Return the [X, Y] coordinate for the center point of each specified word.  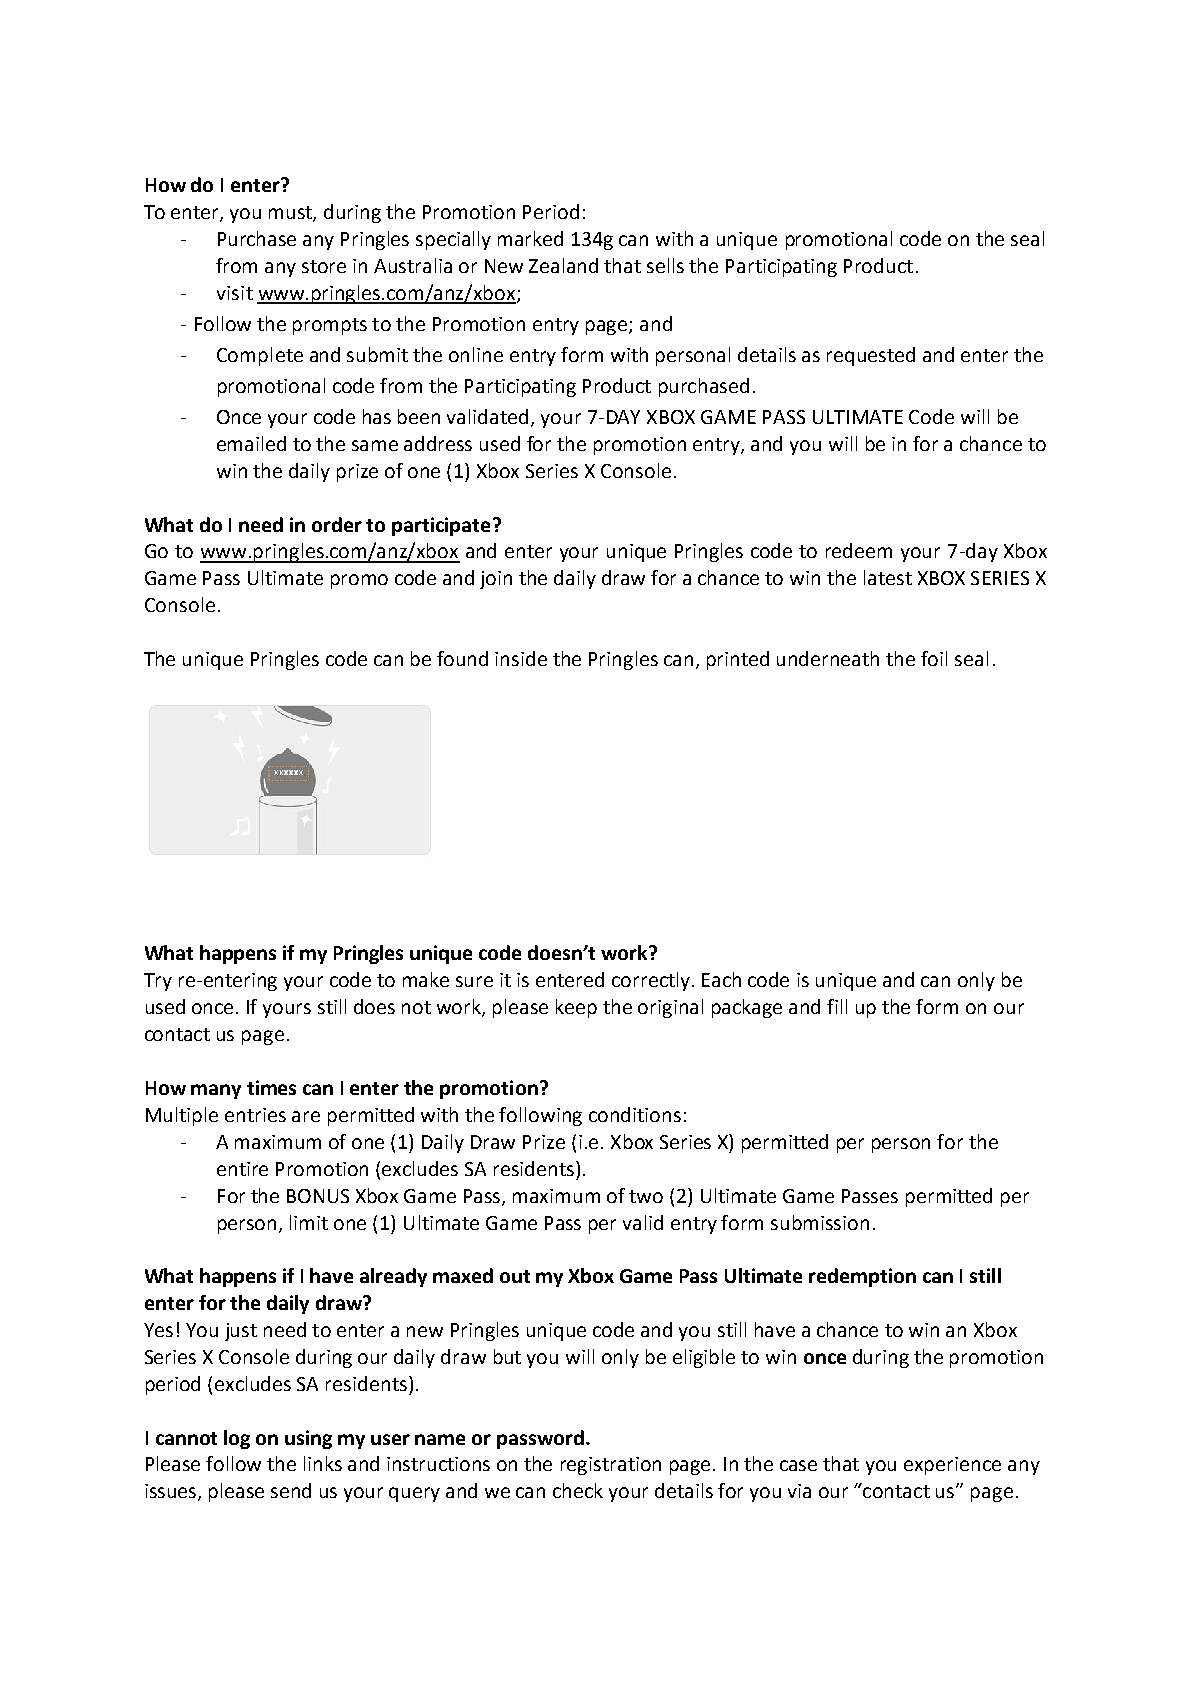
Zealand [563, 265]
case [798, 1465]
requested [871, 356]
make [426, 979]
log [237, 1439]
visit [235, 293]
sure [474, 981]
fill [837, 1006]
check [578, 1490]
